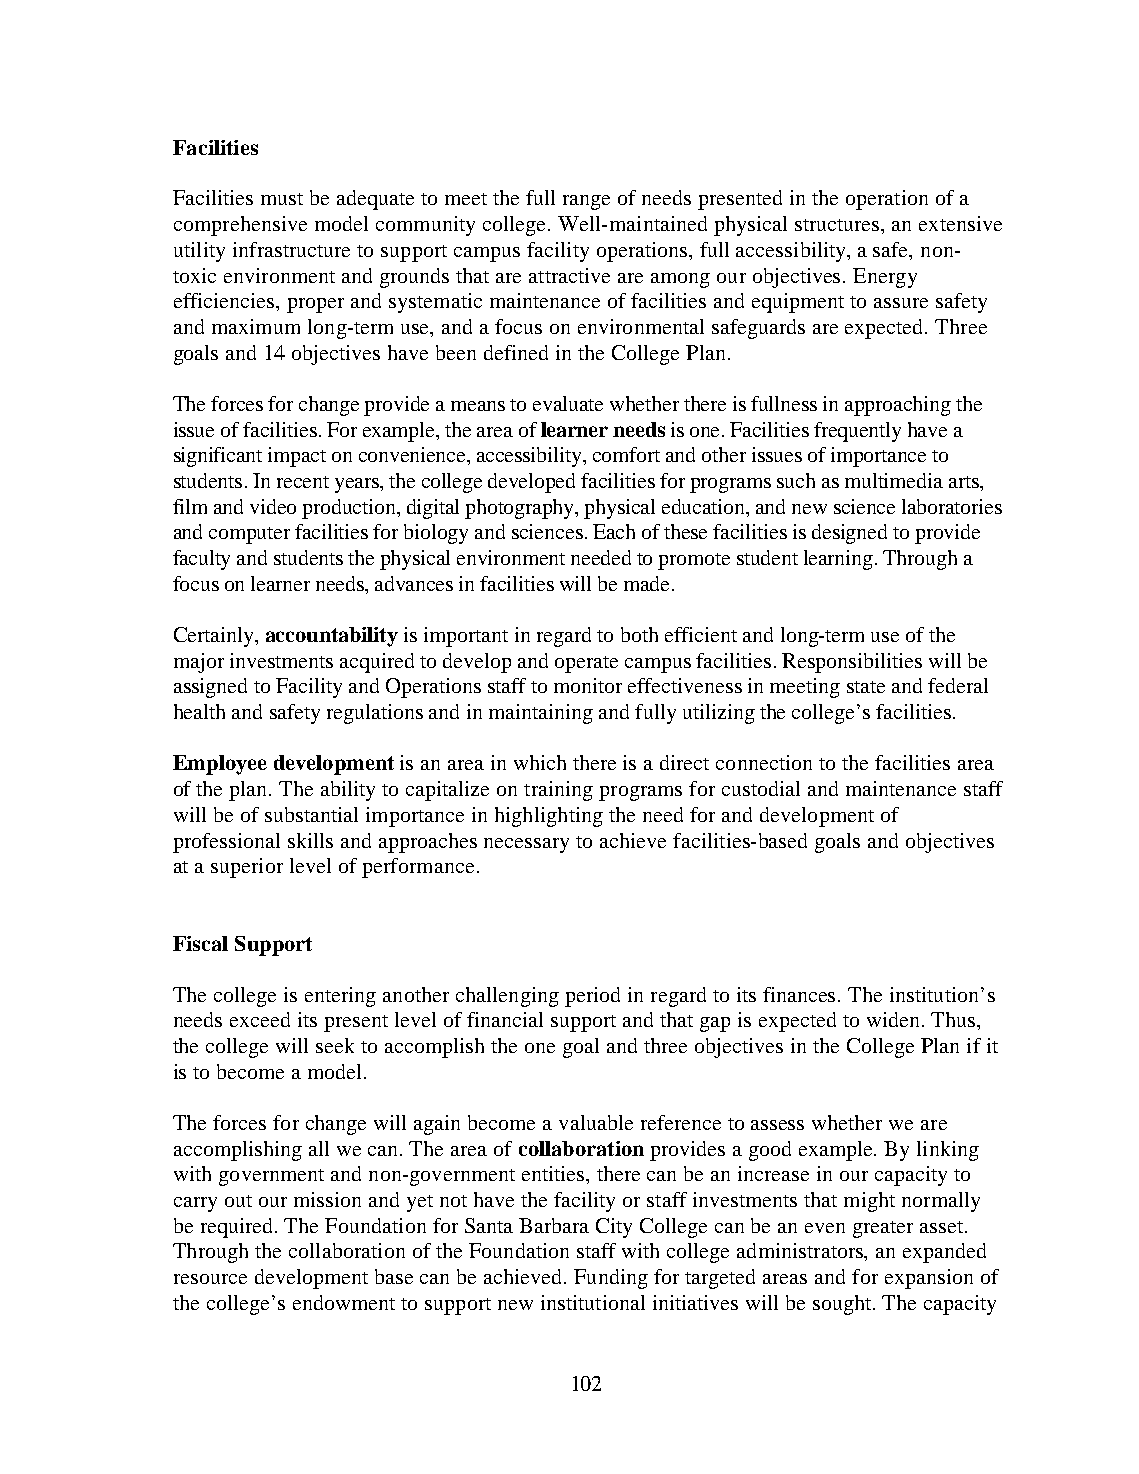  What do you see at coordinates (291, 249) in the page?
I see `infrastructure` at bounding box center [291, 249].
